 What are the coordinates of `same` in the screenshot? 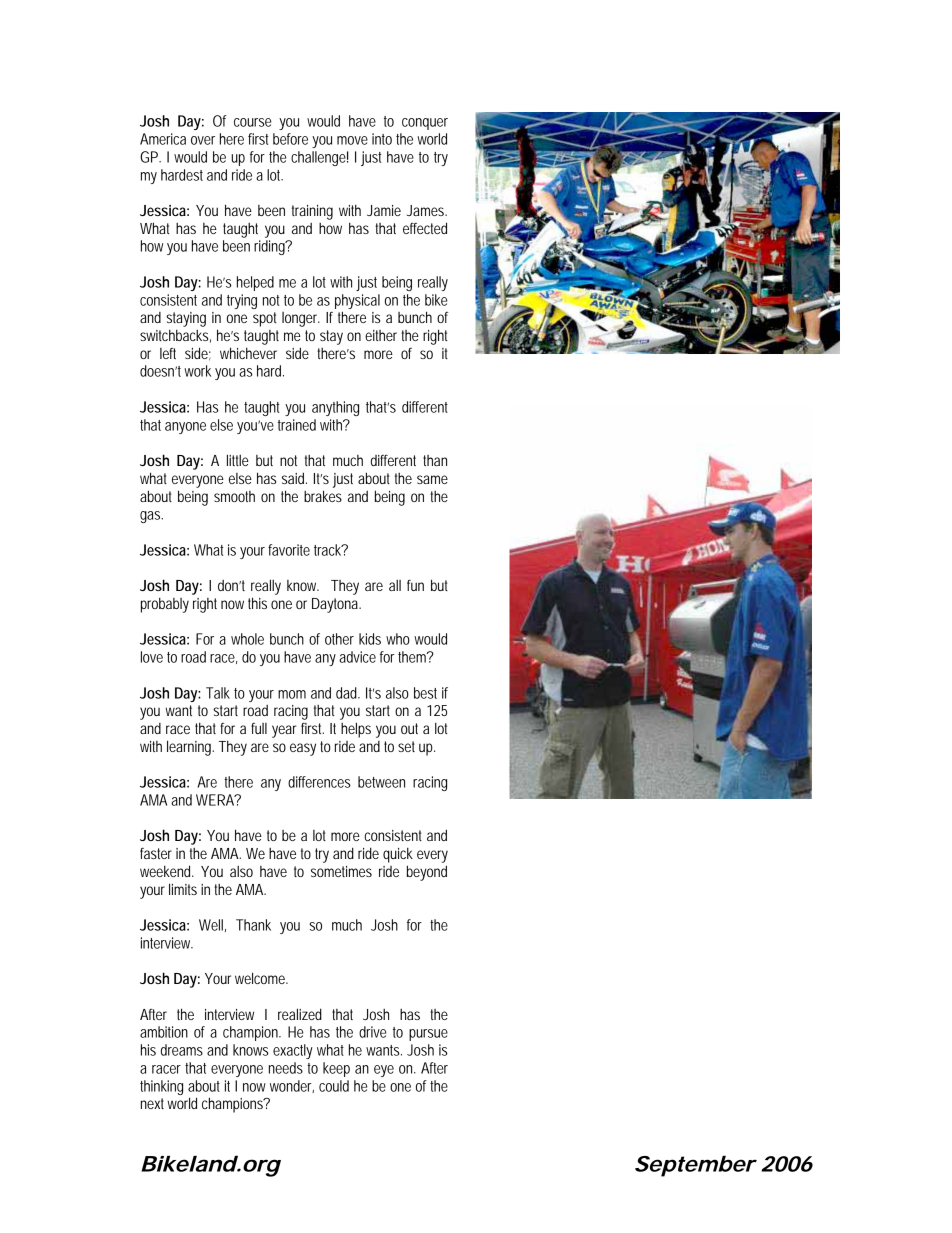 It's located at (432, 479).
